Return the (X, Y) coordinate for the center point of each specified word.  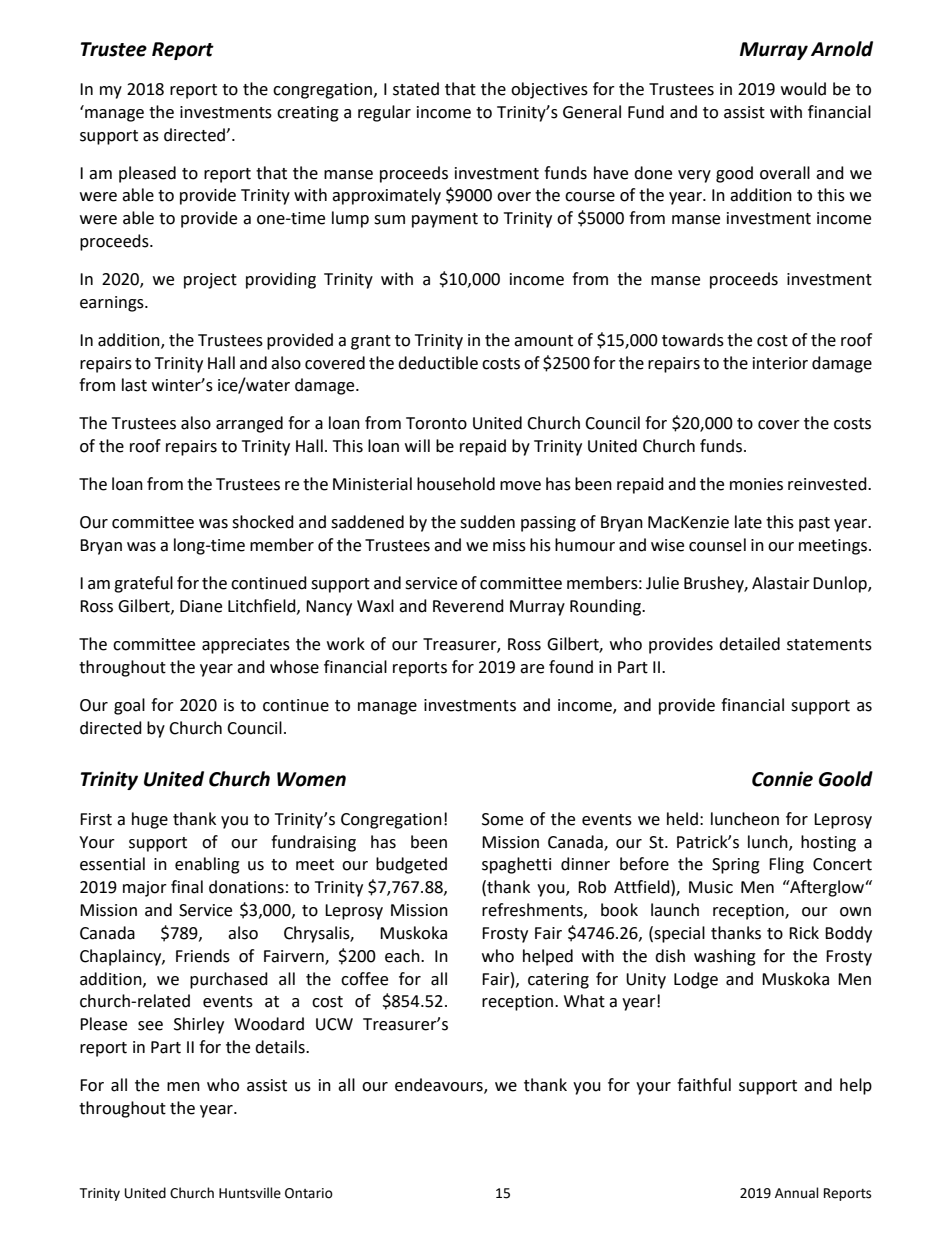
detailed (749, 644)
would (803, 89)
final (187, 887)
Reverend (468, 606)
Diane (201, 606)
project (210, 281)
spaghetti (516, 865)
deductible (438, 363)
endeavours (440, 1085)
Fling (786, 865)
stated (416, 89)
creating (308, 114)
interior (780, 363)
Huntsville (250, 1193)
